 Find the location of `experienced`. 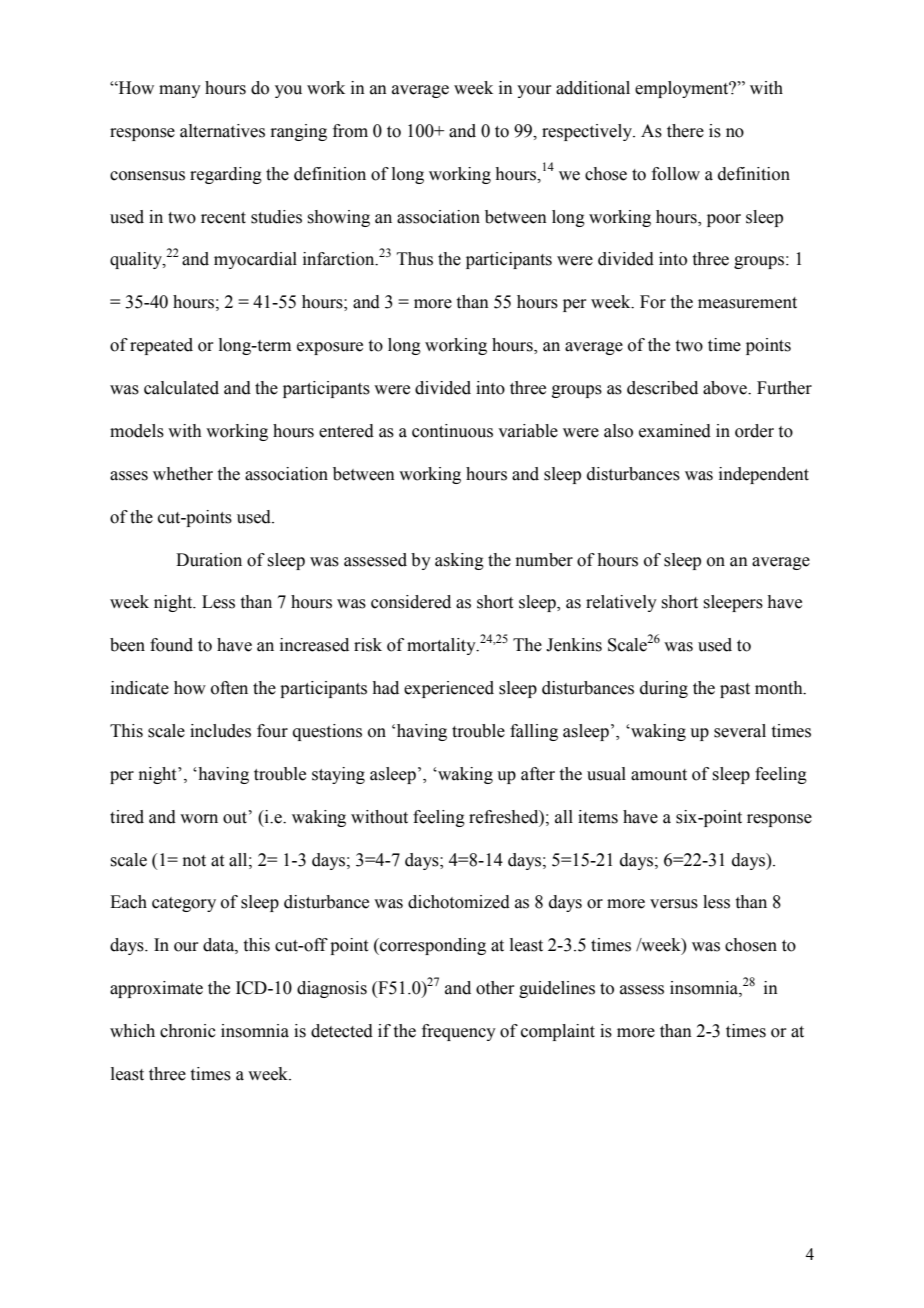

experienced is located at coordinates (449, 689).
